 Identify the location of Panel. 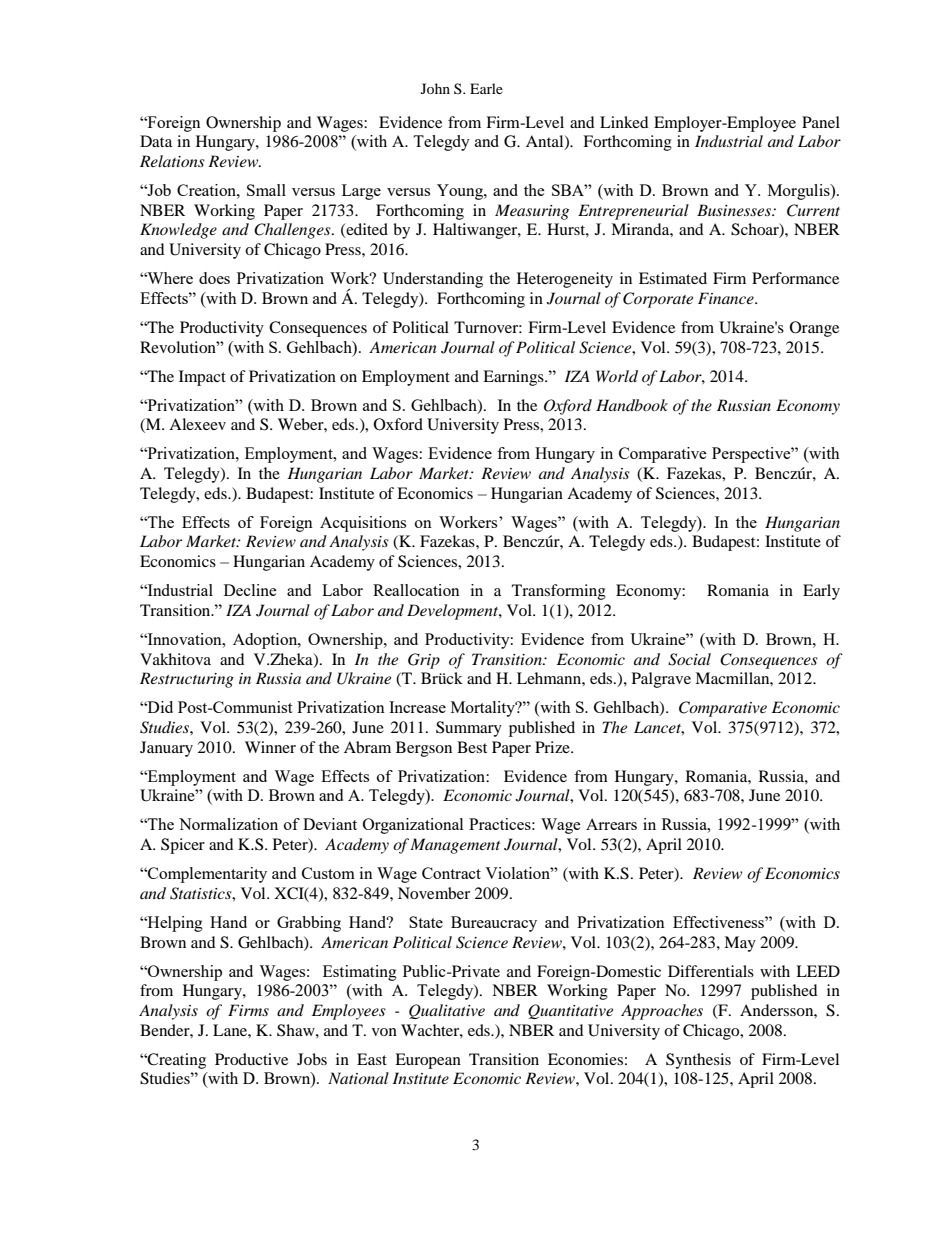
(821, 122).
